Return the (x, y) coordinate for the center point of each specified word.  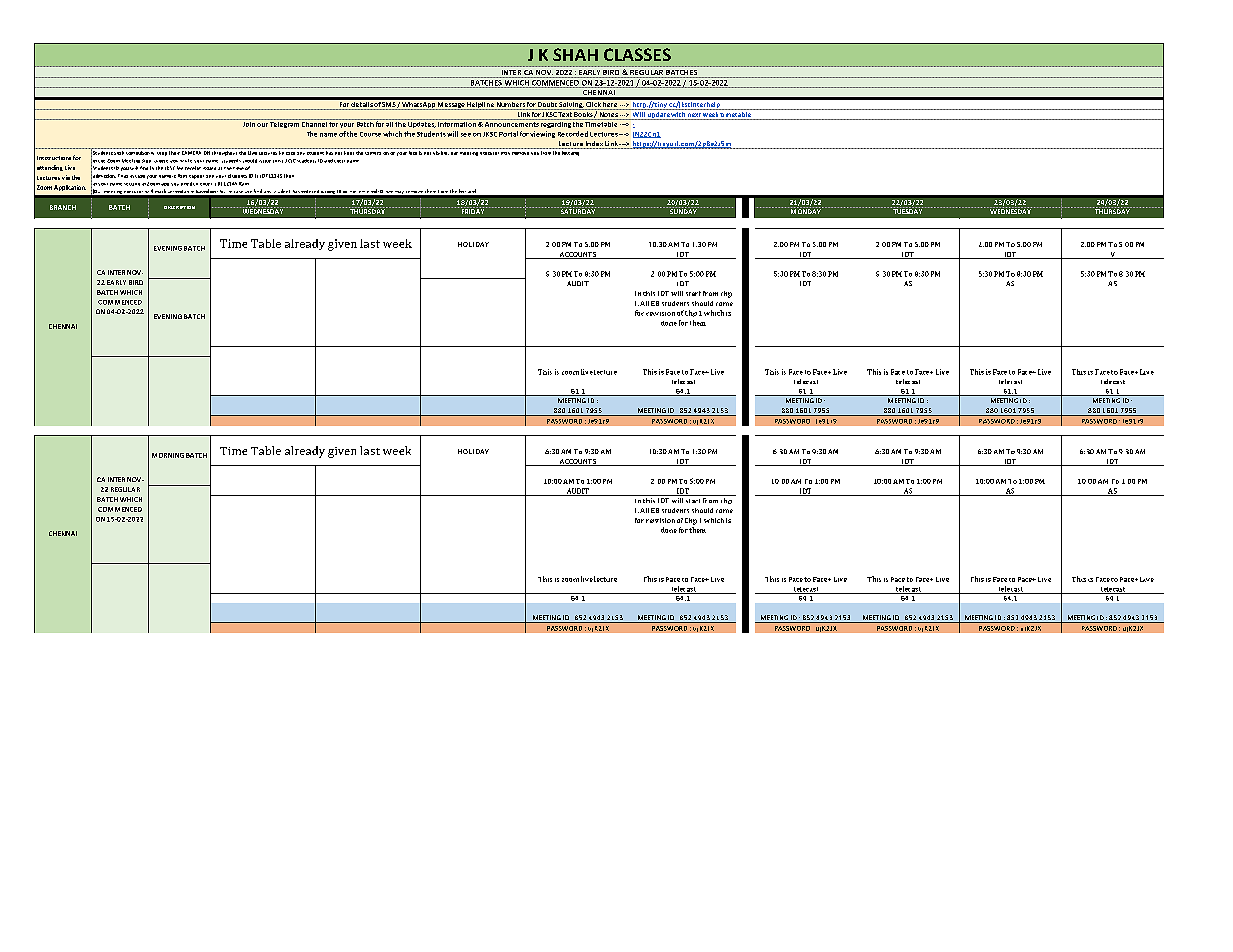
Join (248, 123)
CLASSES (637, 54)
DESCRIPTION (179, 207)
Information (457, 123)
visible (441, 151)
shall (119, 151)
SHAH (575, 54)
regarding (555, 123)
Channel (314, 123)
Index (594, 145)
